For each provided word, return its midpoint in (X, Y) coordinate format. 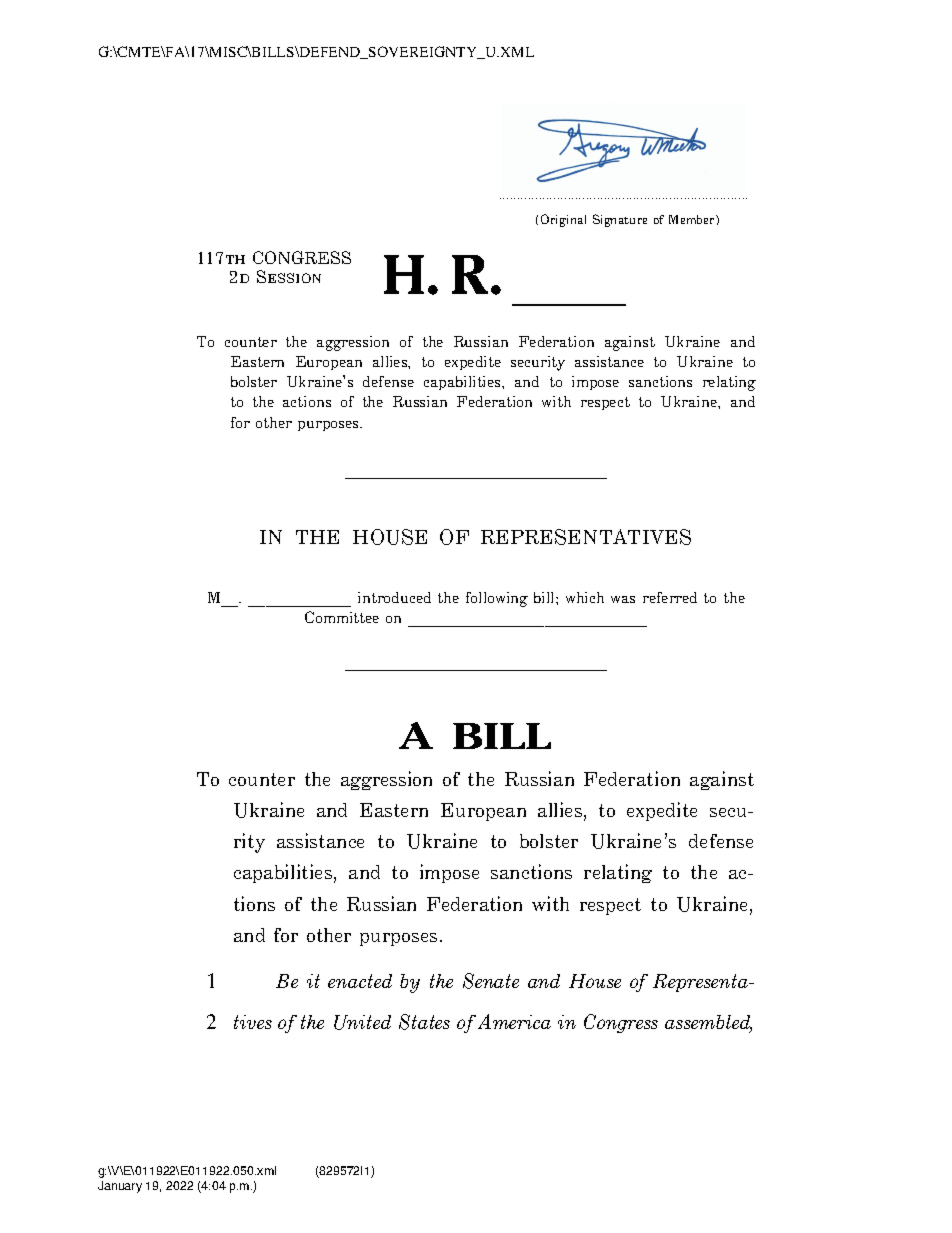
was (623, 599)
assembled (708, 1023)
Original (563, 220)
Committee (342, 617)
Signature (620, 220)
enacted (360, 981)
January (120, 1187)
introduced (394, 597)
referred (670, 597)
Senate (491, 981)
